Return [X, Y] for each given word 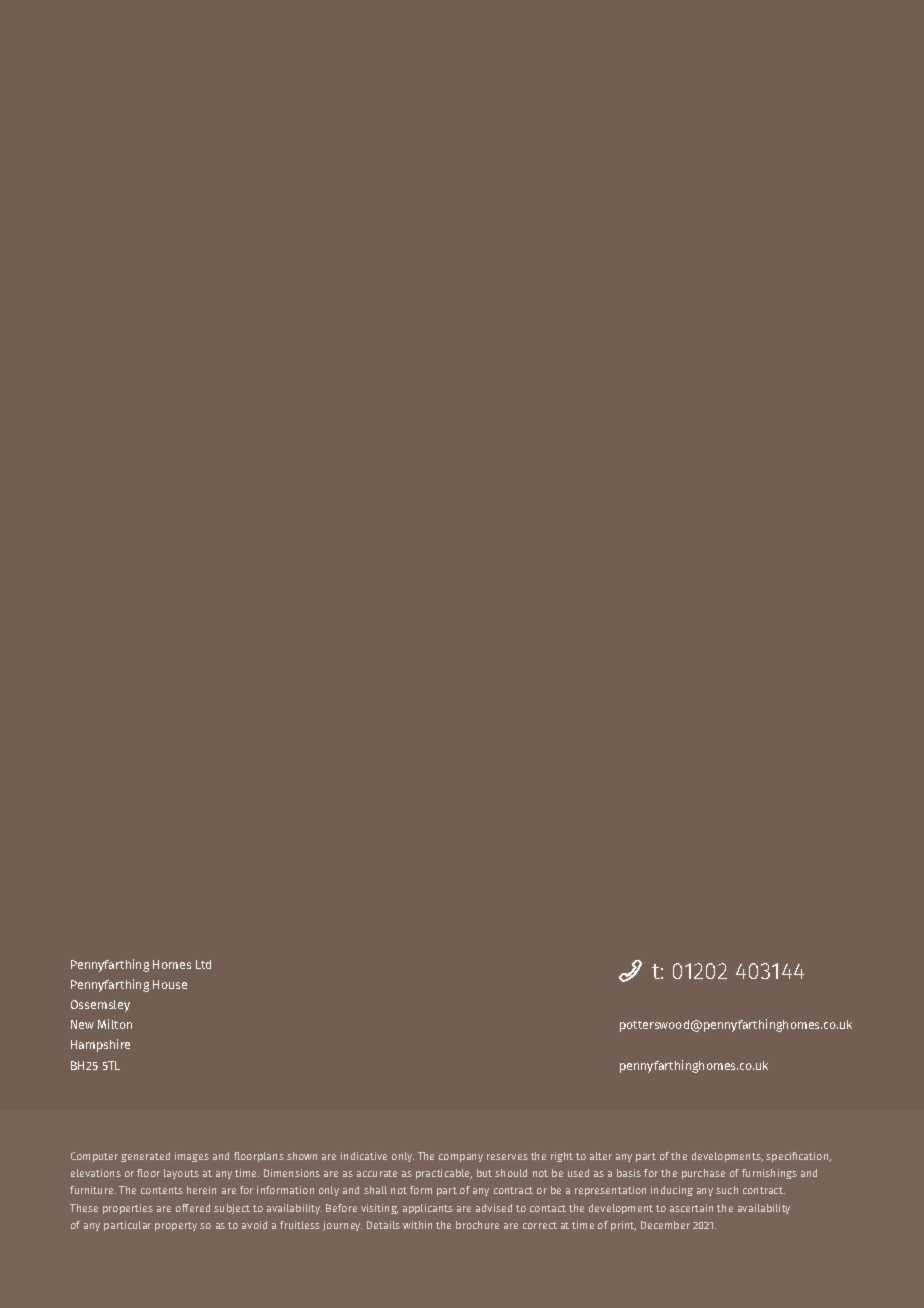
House [170, 984]
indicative [364, 1156]
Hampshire [100, 1045]
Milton [115, 1024]
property [176, 1226]
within [417, 1225]
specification [798, 1157]
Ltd [203, 964]
